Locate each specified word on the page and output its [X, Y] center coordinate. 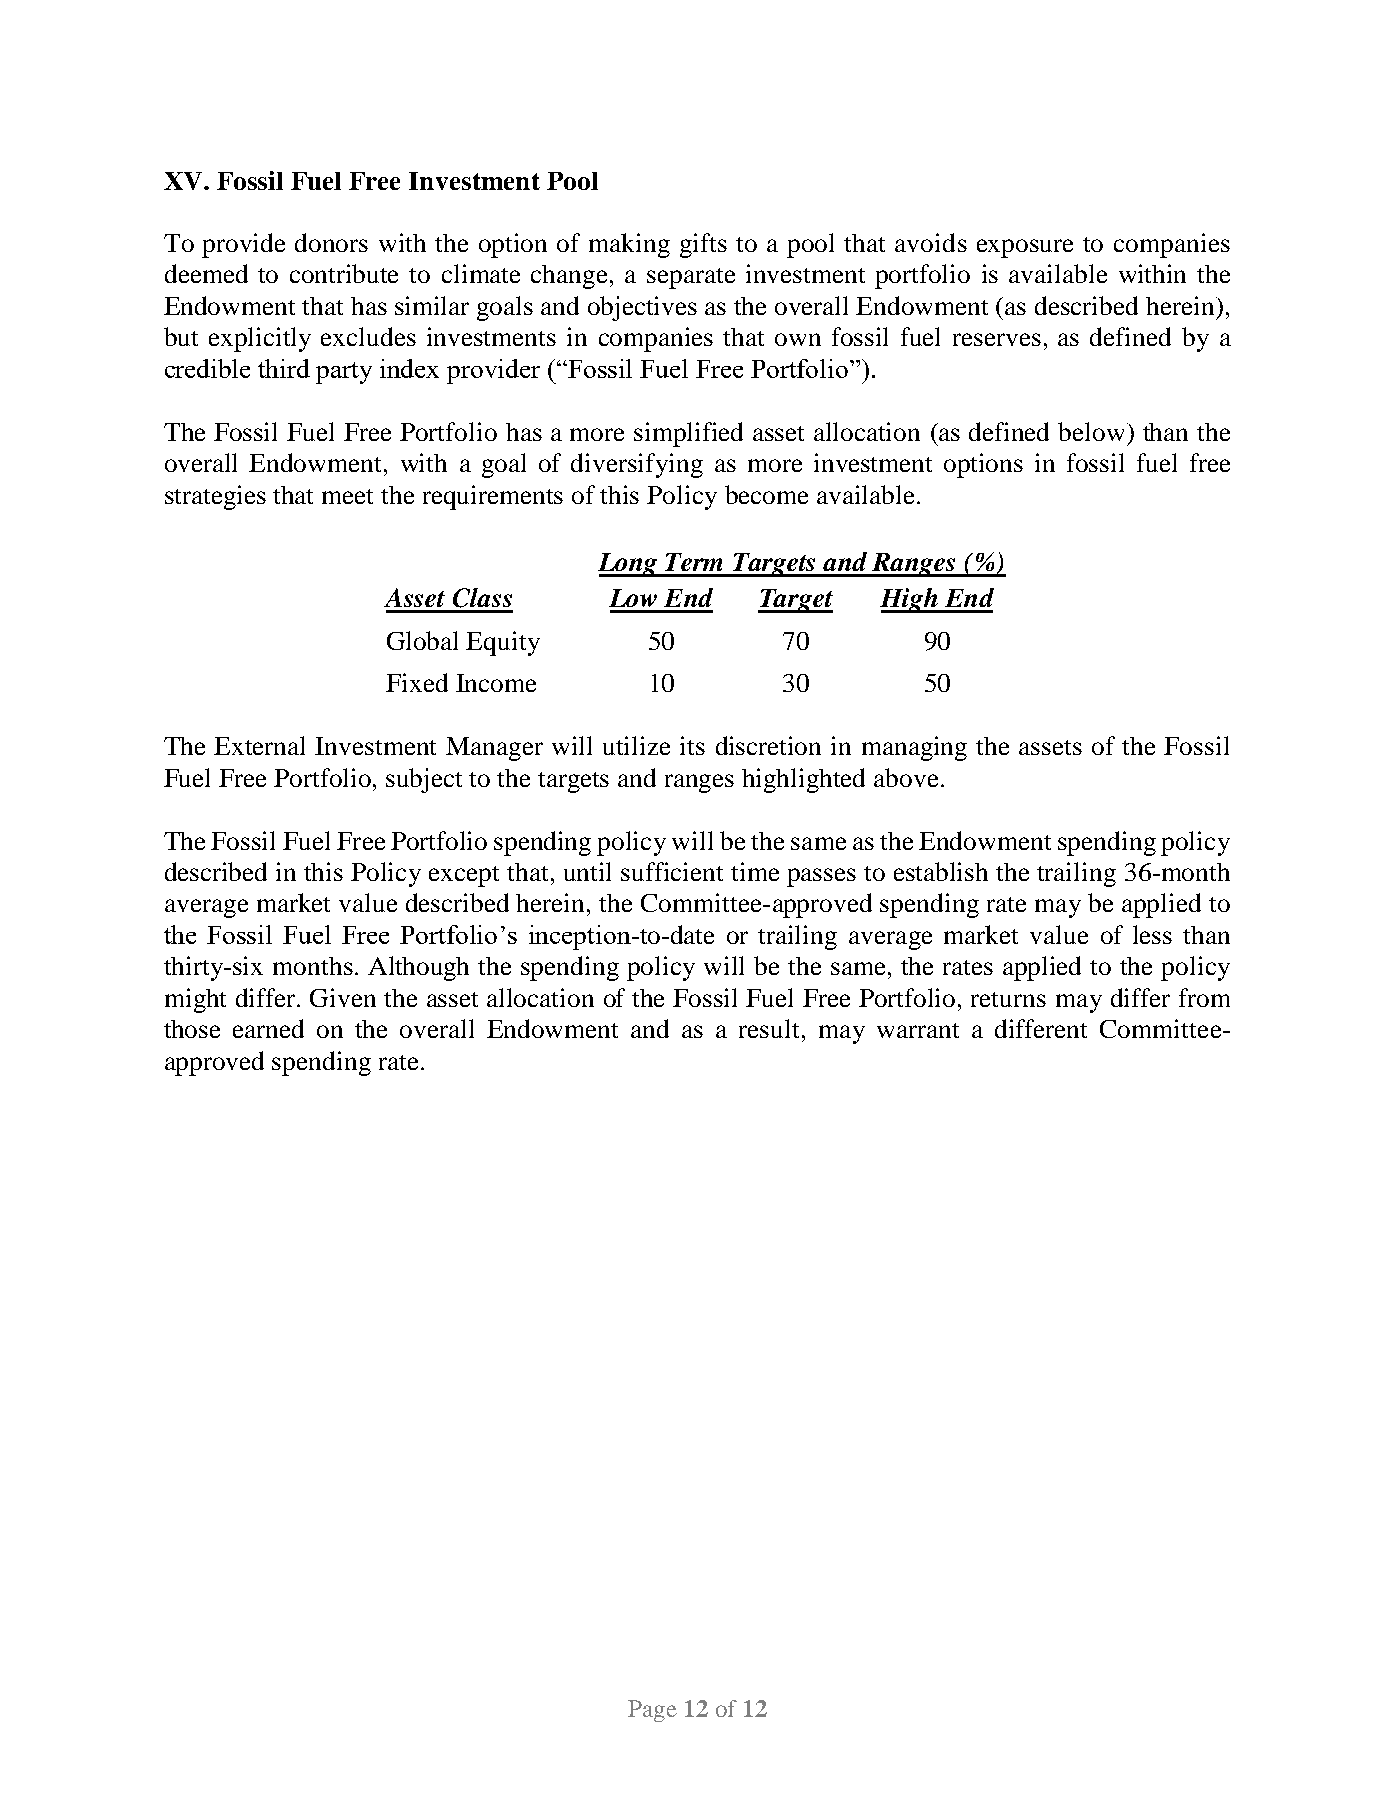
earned [268, 1028]
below [1091, 431]
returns [1008, 999]
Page [652, 1711]
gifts [703, 245]
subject [424, 780]
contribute [344, 273]
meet [347, 496]
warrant [918, 1030]
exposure [1025, 248]
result [769, 1028]
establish [941, 871]
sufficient [672, 871]
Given [343, 997]
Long [629, 565]
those [192, 1029]
